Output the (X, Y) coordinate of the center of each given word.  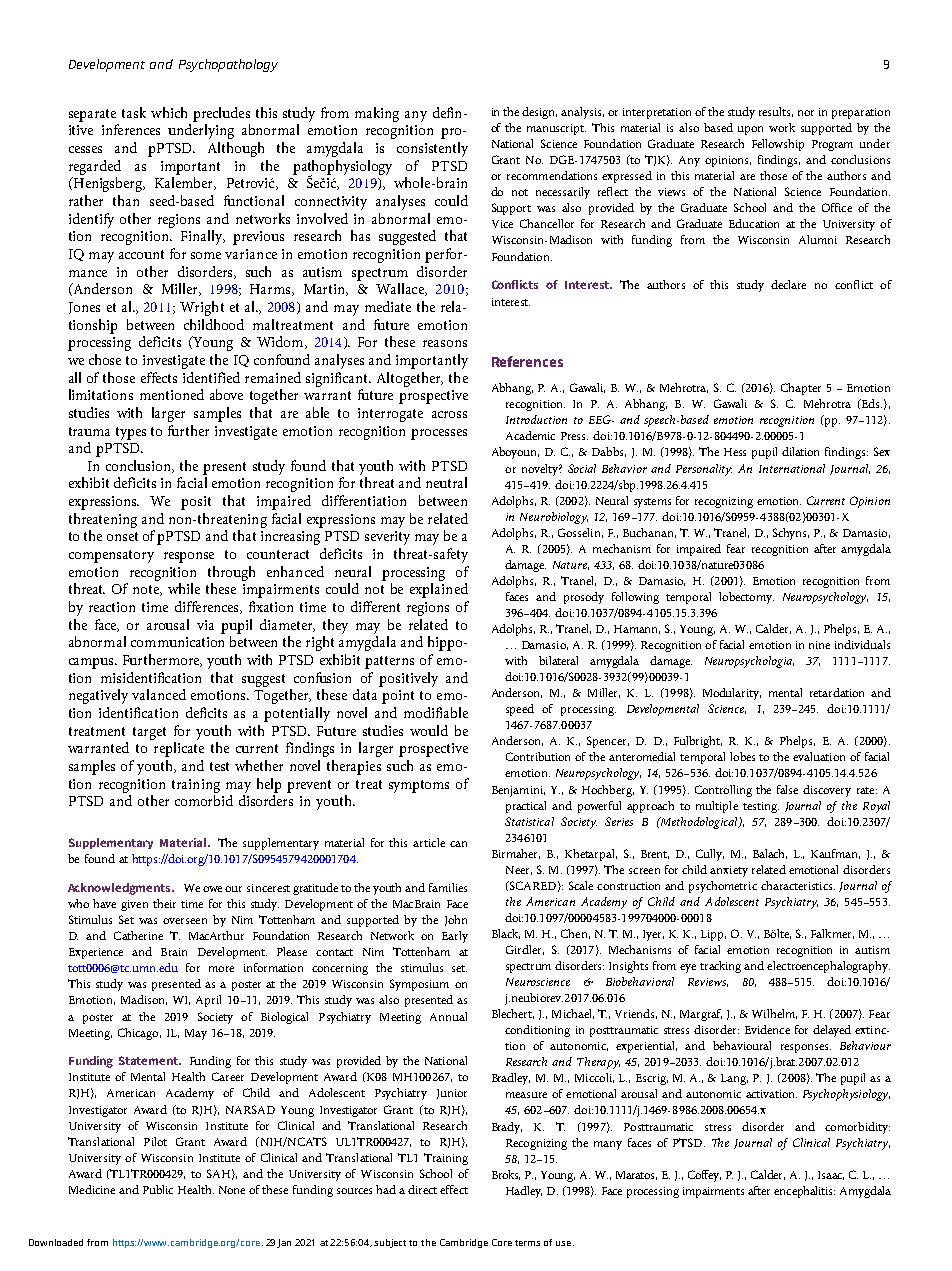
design (539, 113)
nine (819, 645)
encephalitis (804, 1192)
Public (158, 1189)
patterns (389, 662)
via (205, 625)
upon (750, 130)
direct (422, 1189)
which (169, 112)
